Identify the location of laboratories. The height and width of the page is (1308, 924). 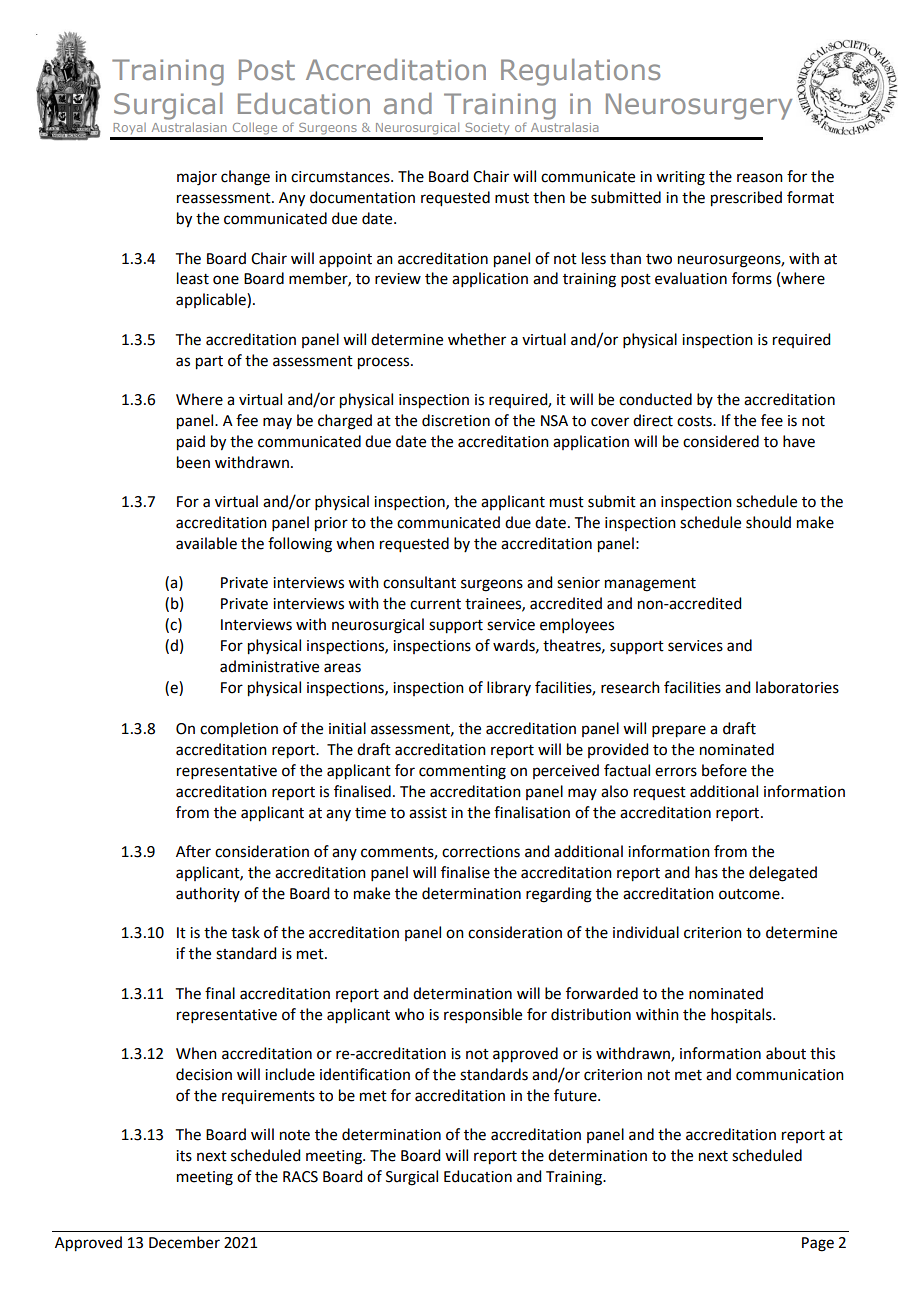
(797, 687).
